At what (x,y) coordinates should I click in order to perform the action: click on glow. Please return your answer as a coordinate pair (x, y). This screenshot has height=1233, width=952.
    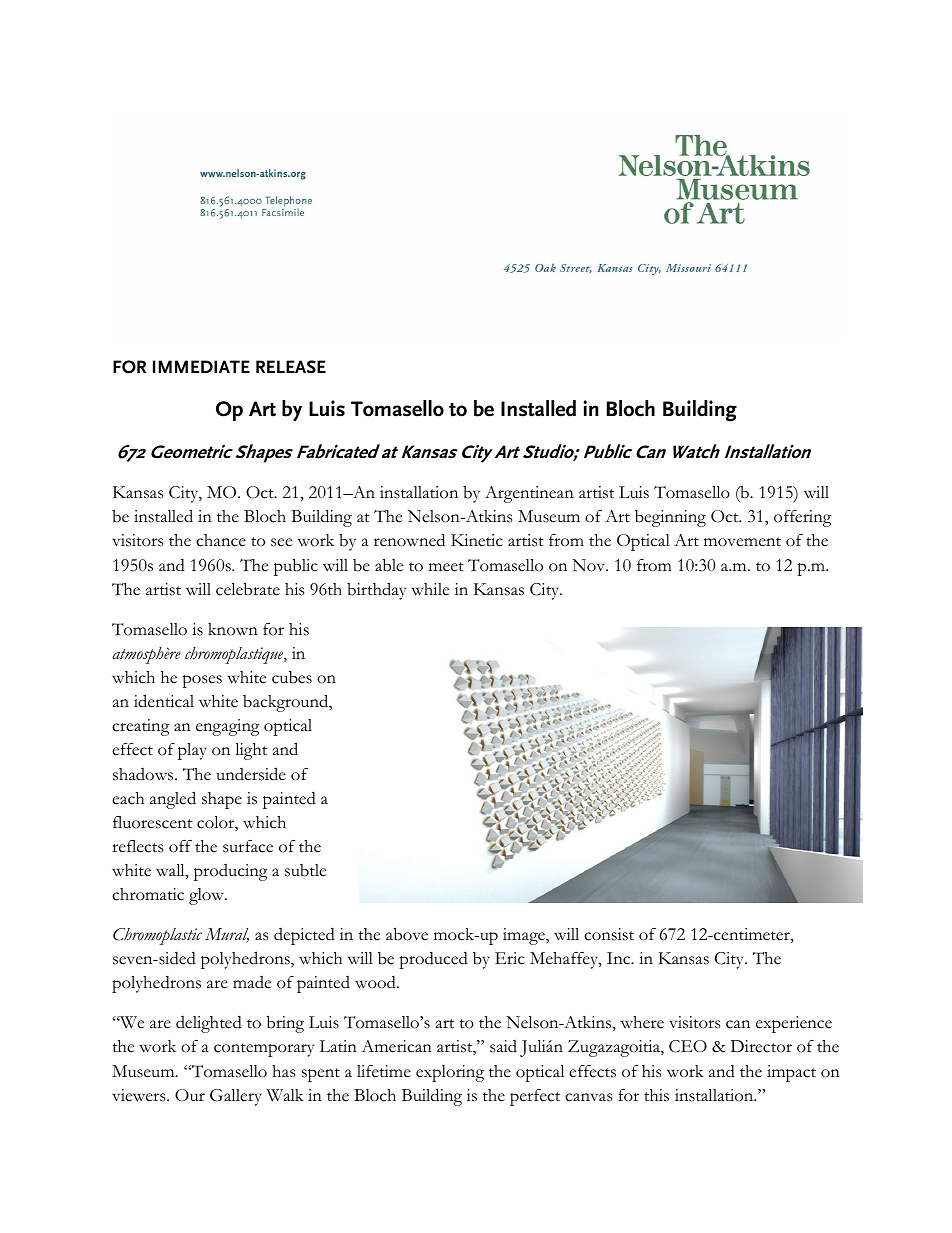
    Looking at the image, I should click on (208, 896).
